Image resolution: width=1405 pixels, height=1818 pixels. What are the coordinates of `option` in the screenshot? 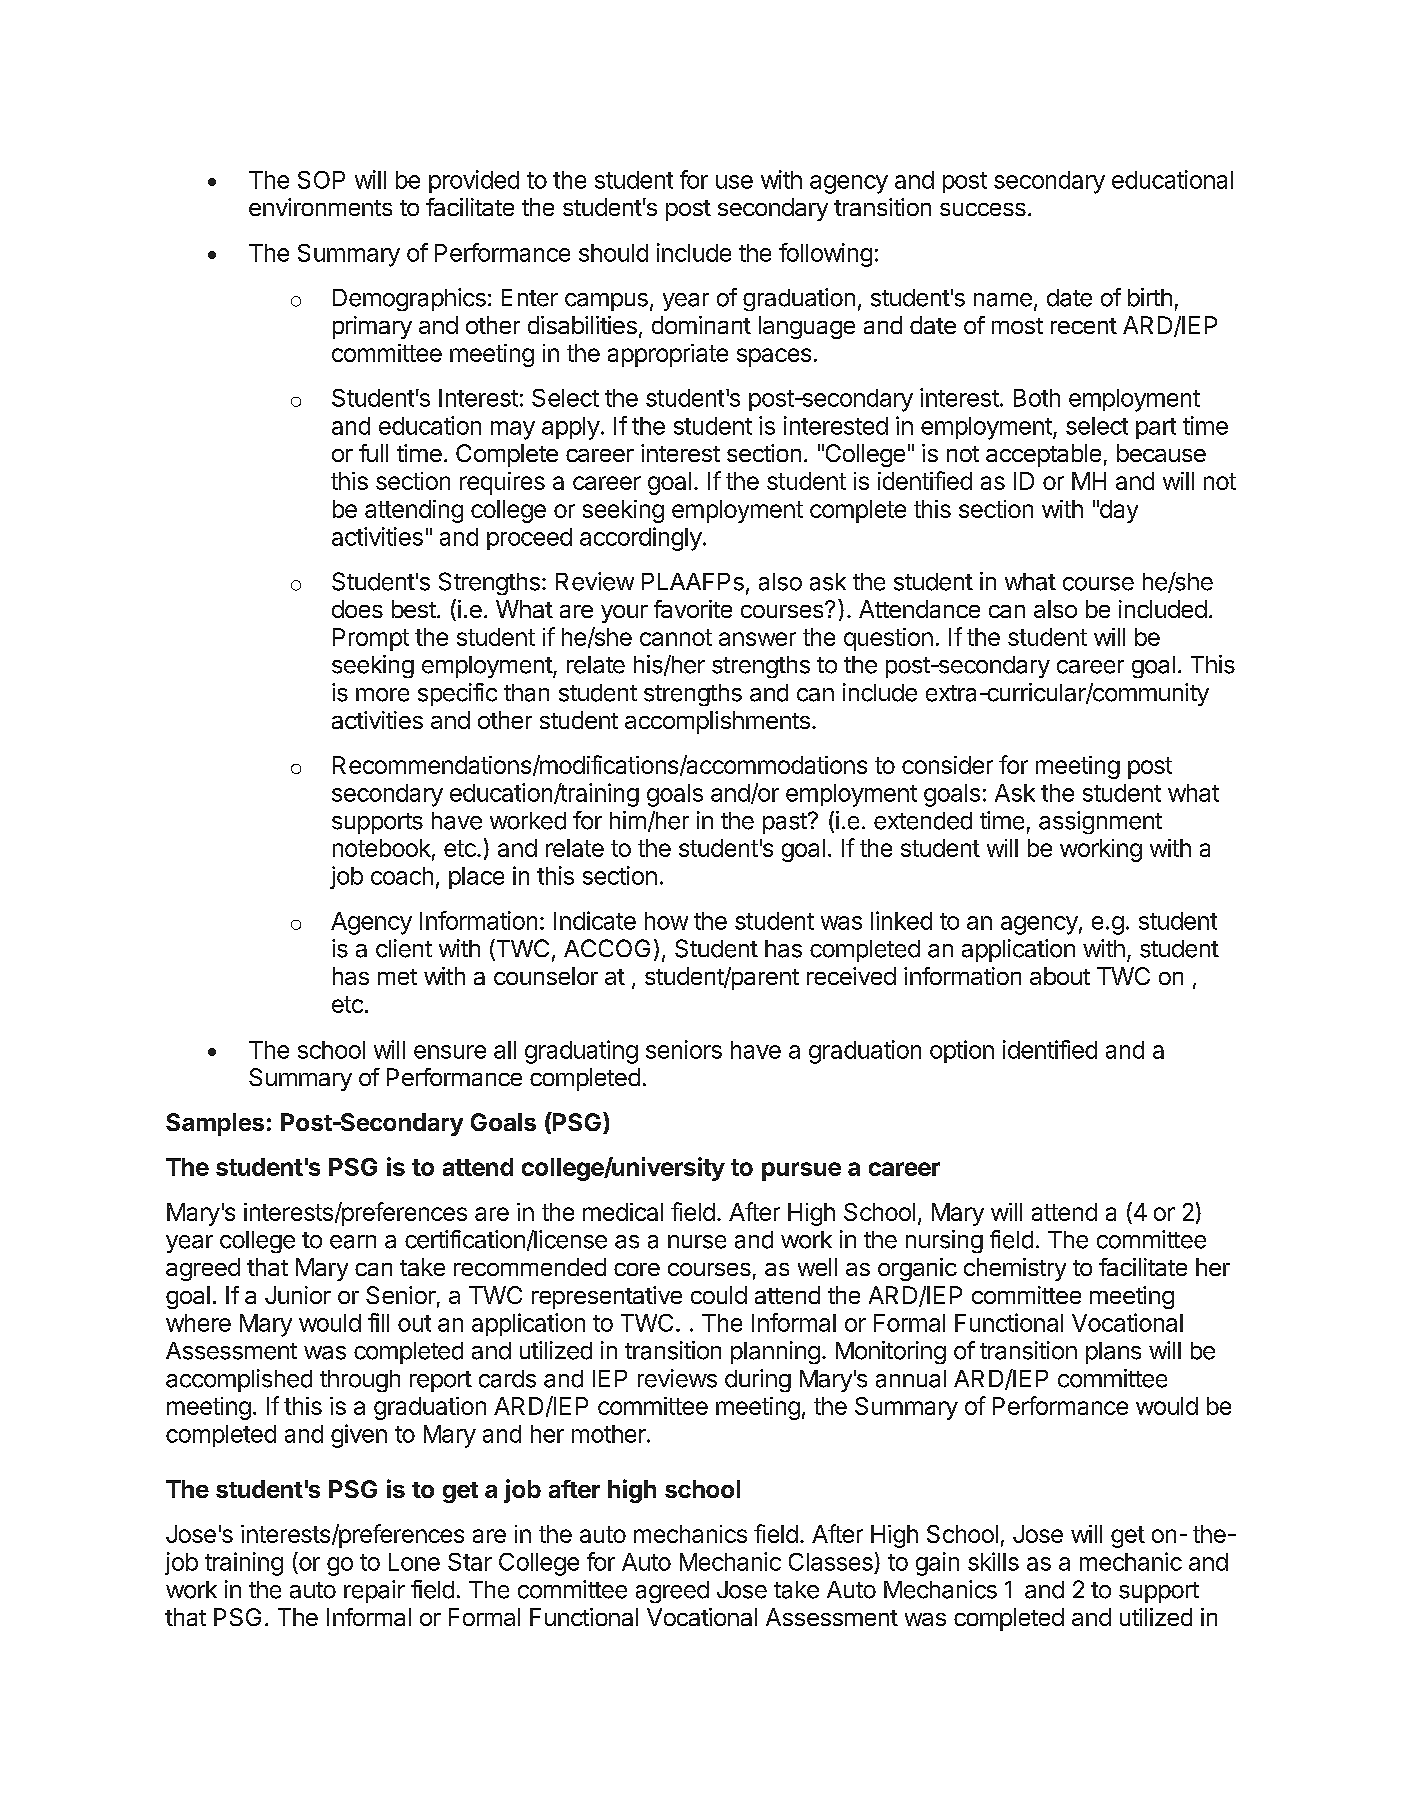 It's located at (962, 1051).
